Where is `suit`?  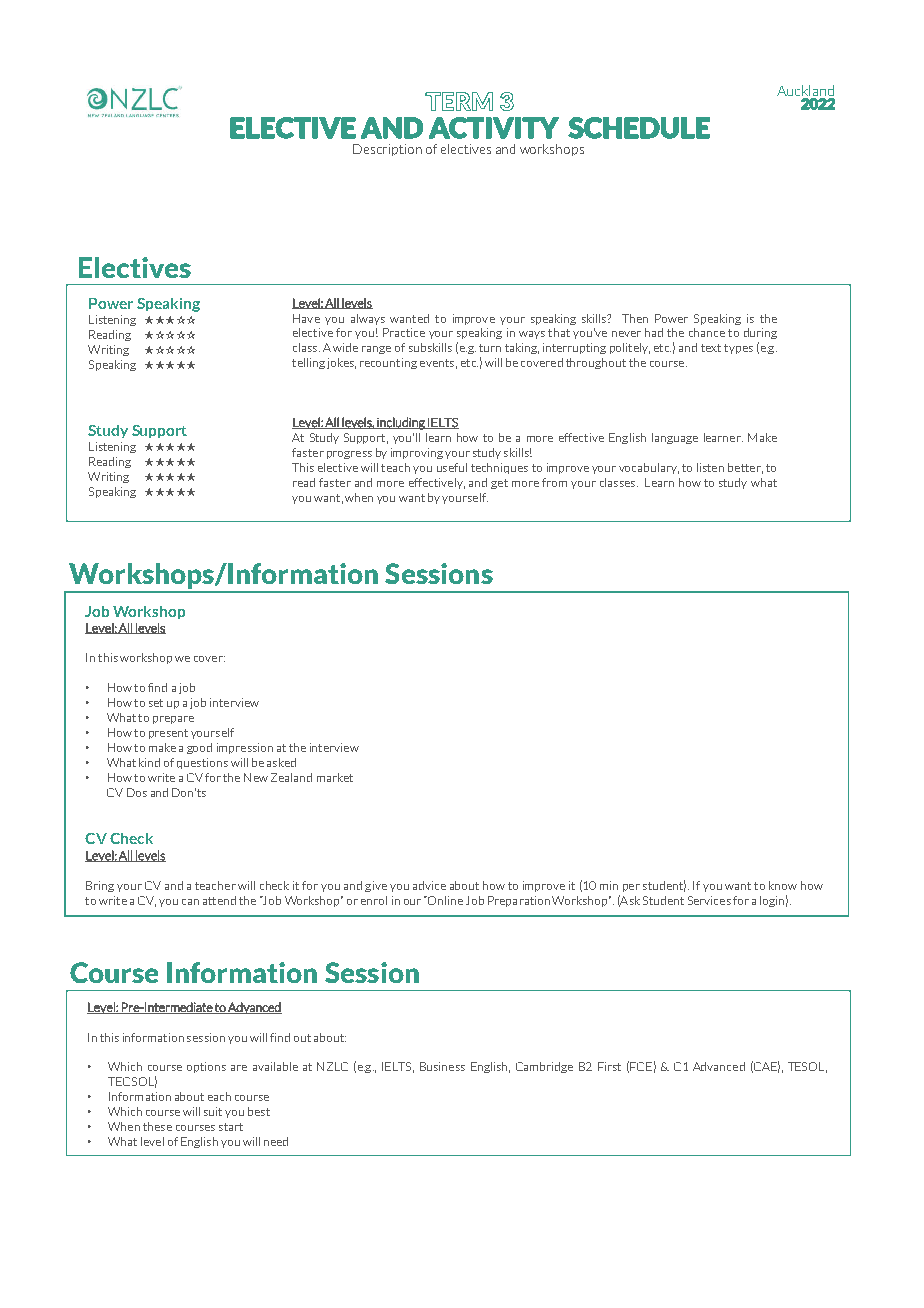
suit is located at coordinates (213, 1111).
